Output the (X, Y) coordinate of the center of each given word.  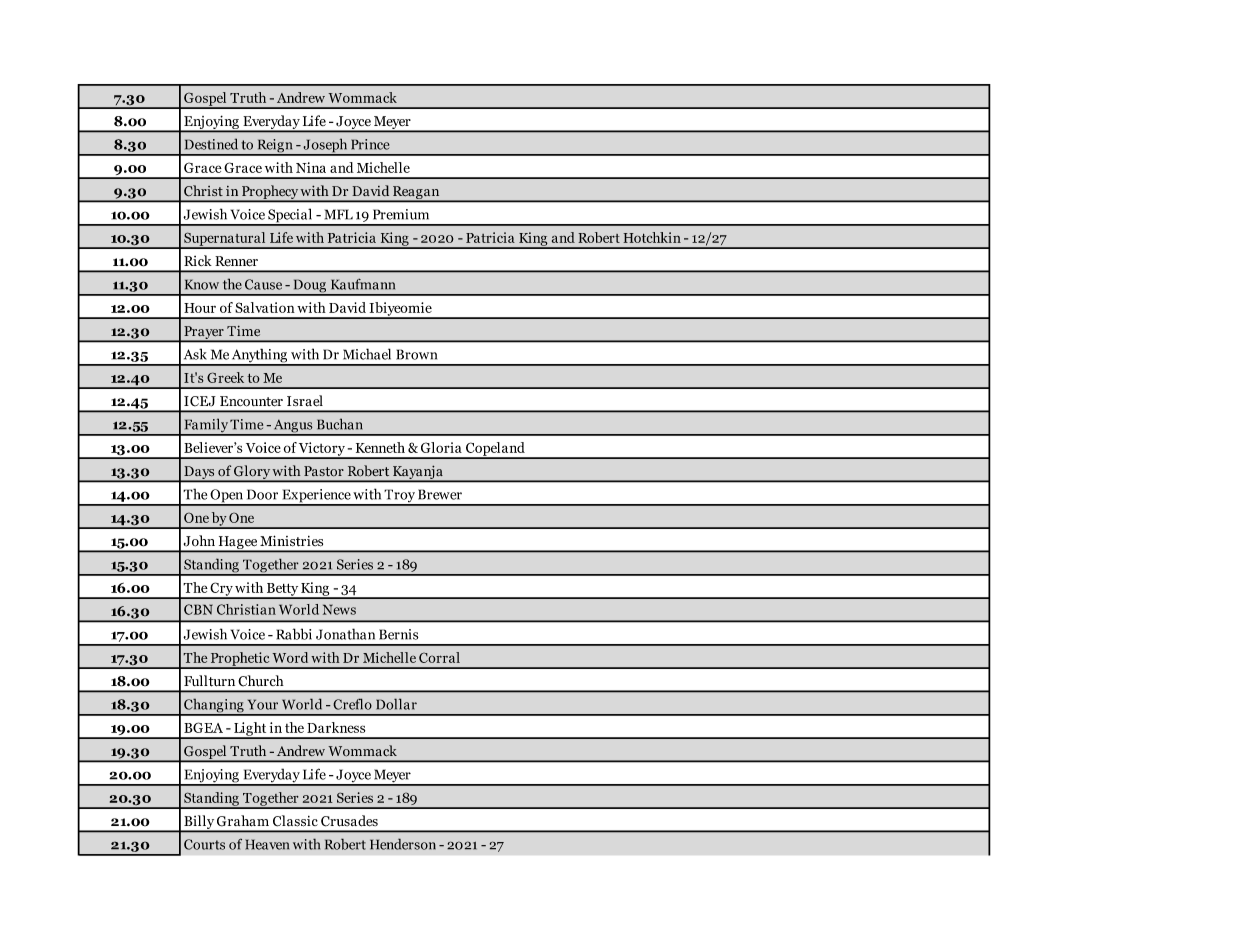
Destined (211, 144)
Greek (225, 377)
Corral (439, 657)
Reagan (416, 193)
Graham (243, 821)
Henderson (403, 844)
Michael (367, 354)
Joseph (325, 146)
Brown (416, 354)
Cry (221, 590)
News (339, 609)
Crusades (349, 821)
